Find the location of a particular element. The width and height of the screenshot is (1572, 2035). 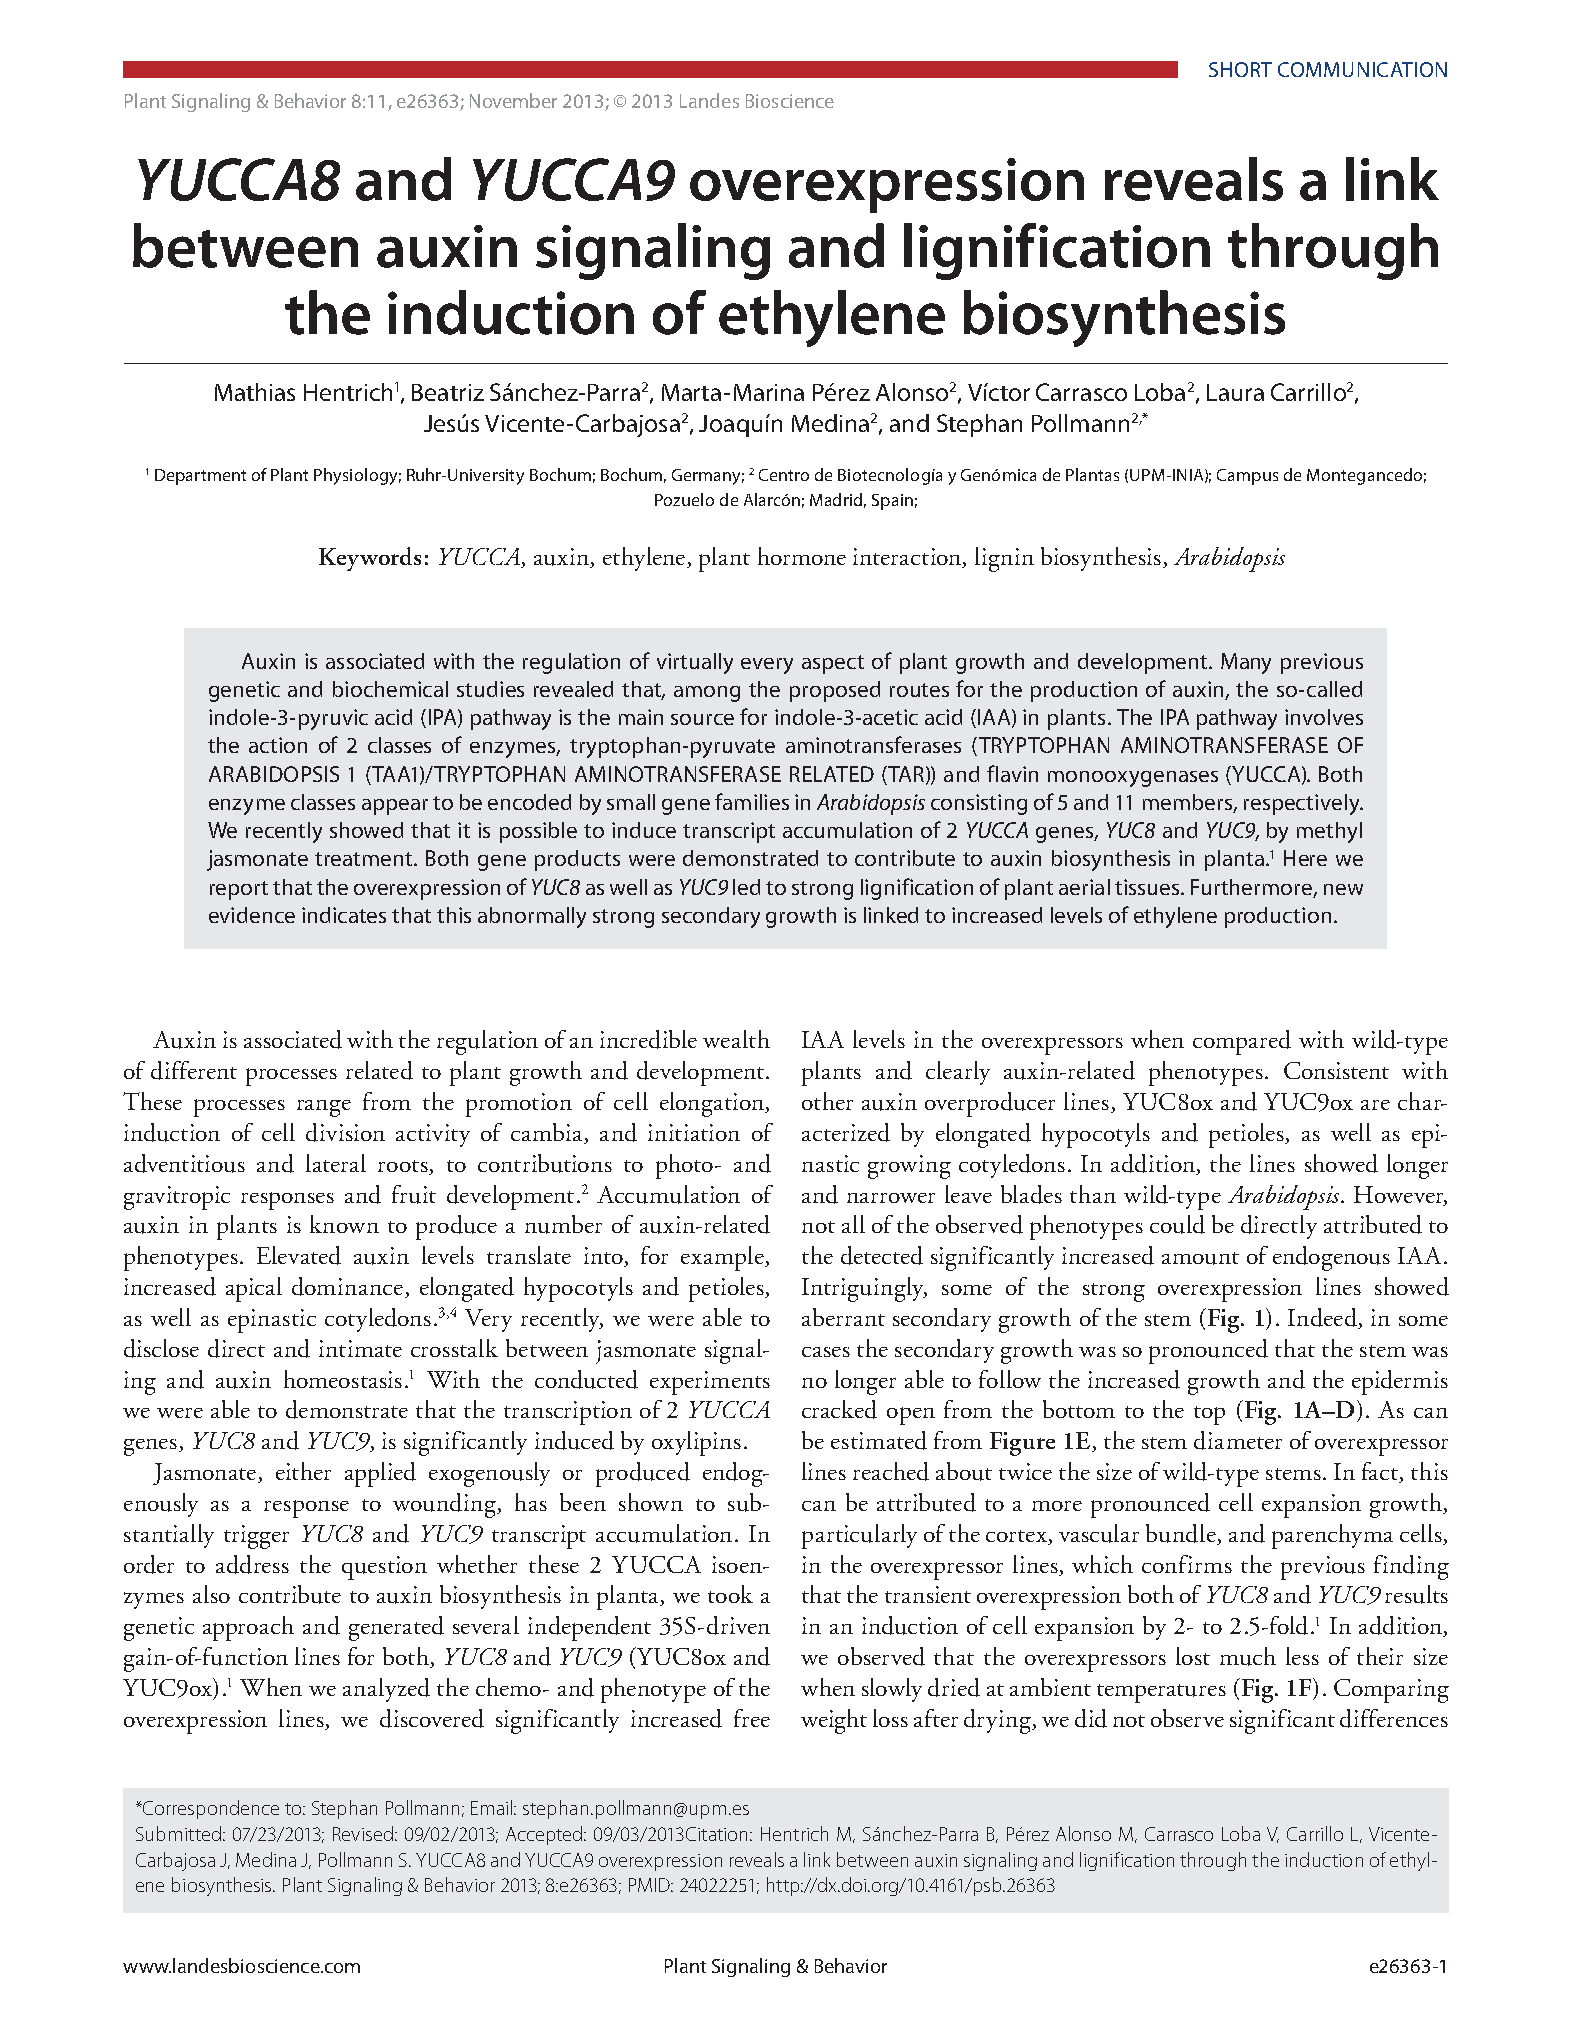

differences is located at coordinates (1394, 1718).
